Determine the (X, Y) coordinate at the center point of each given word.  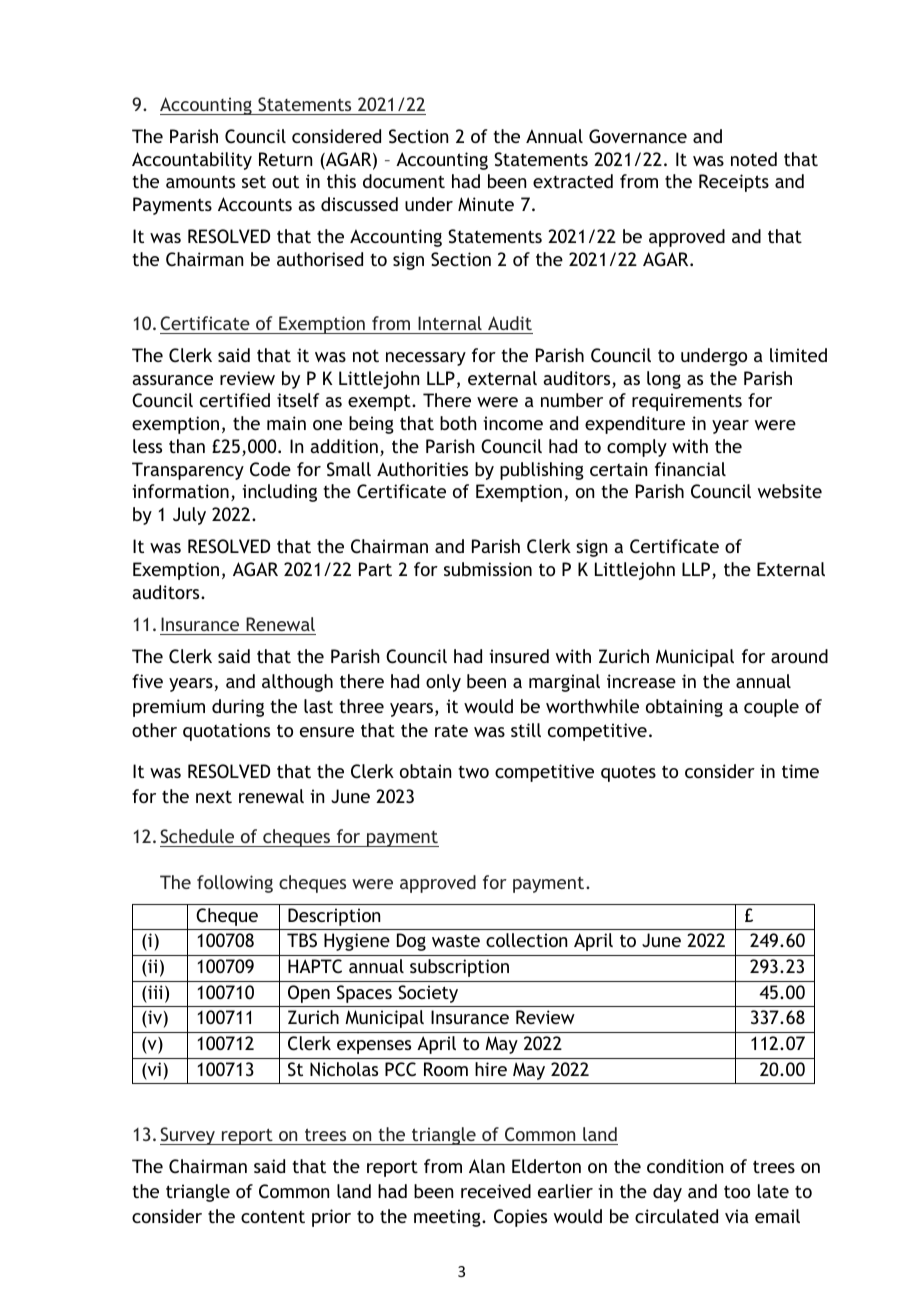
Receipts (734, 183)
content (273, 1216)
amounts (200, 181)
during (238, 708)
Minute (486, 204)
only (443, 683)
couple (771, 708)
